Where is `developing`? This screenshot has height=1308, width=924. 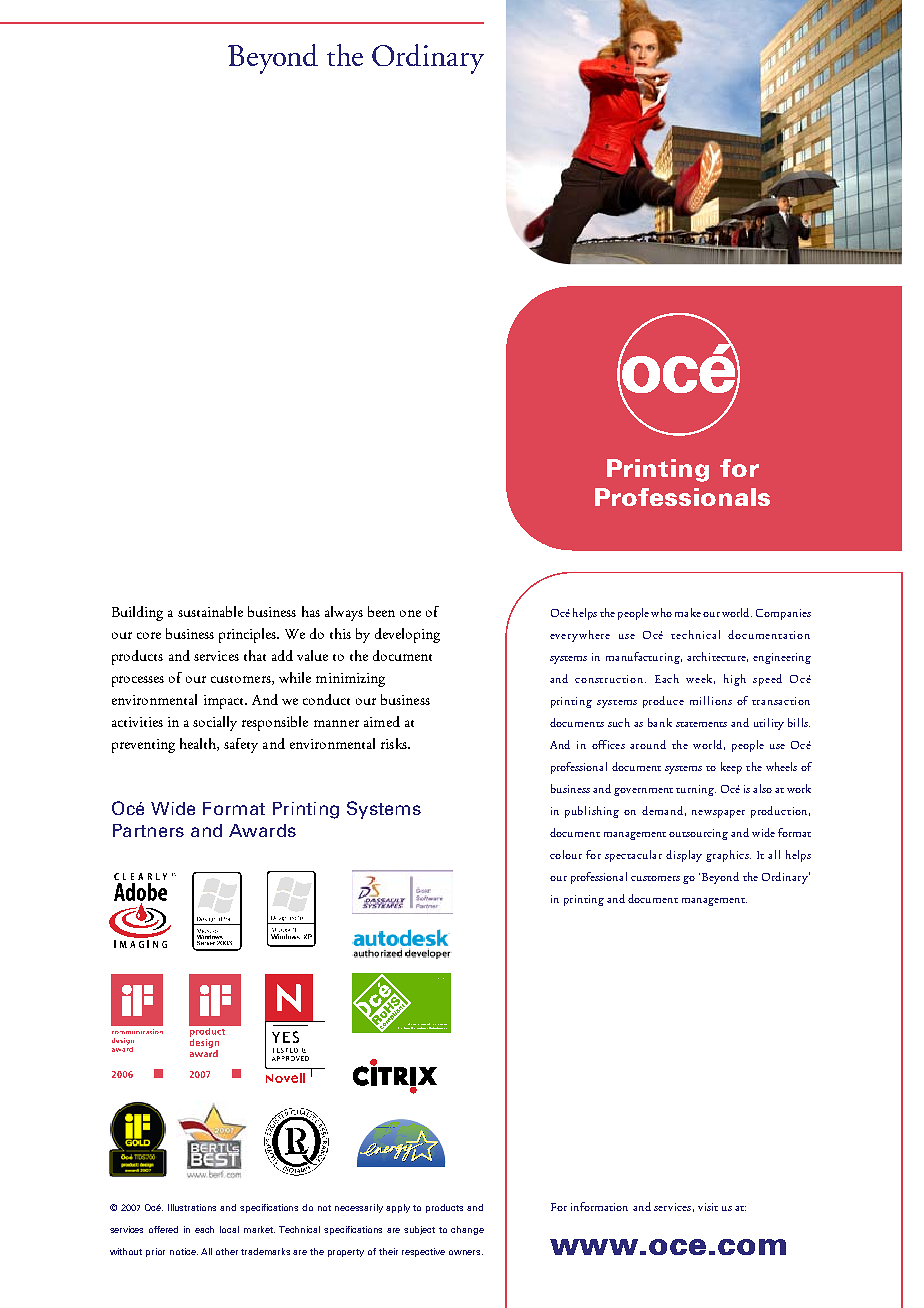
developing is located at coordinates (407, 635).
